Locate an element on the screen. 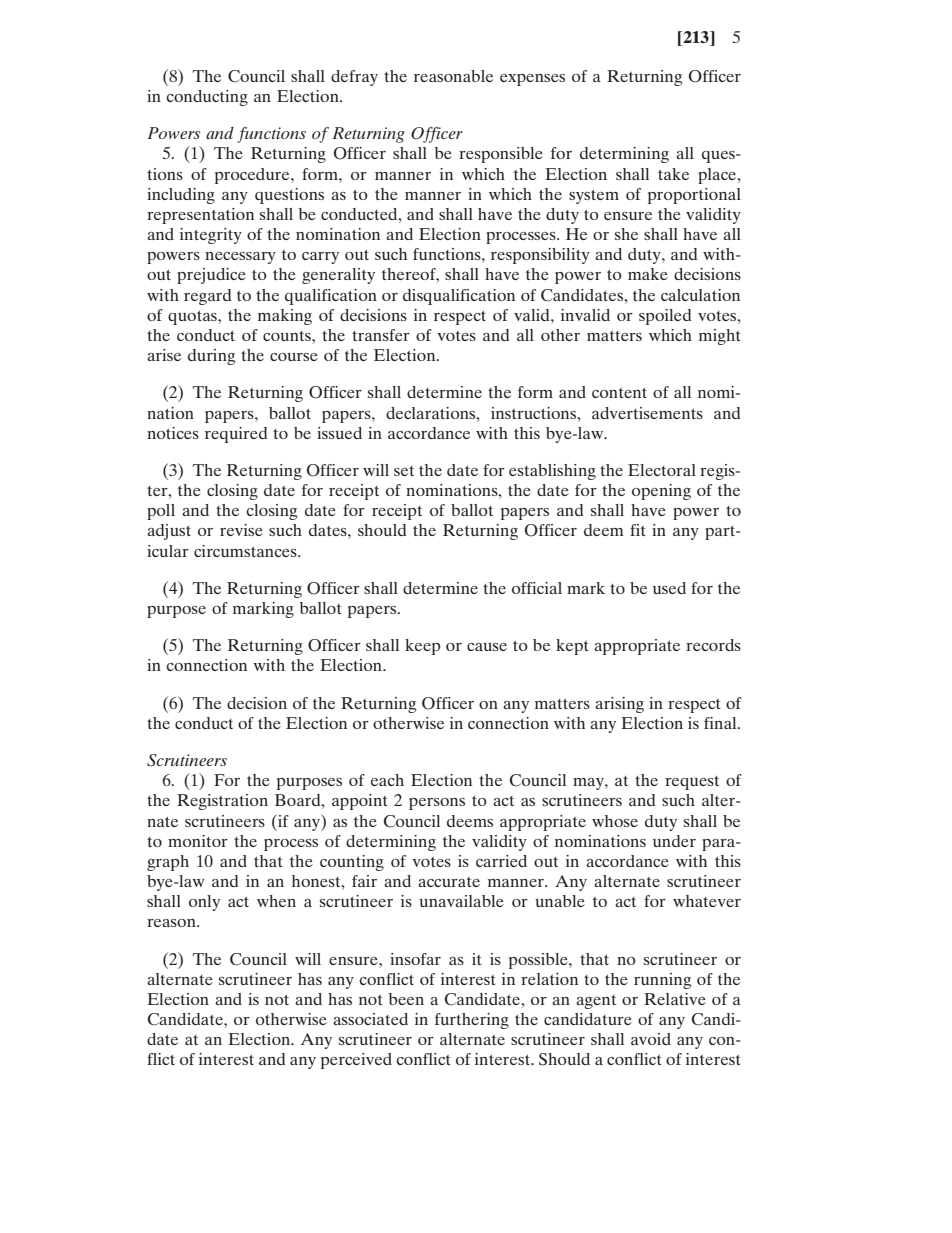 This screenshot has width=952, height=1233. furthering is located at coordinates (472, 1021).
